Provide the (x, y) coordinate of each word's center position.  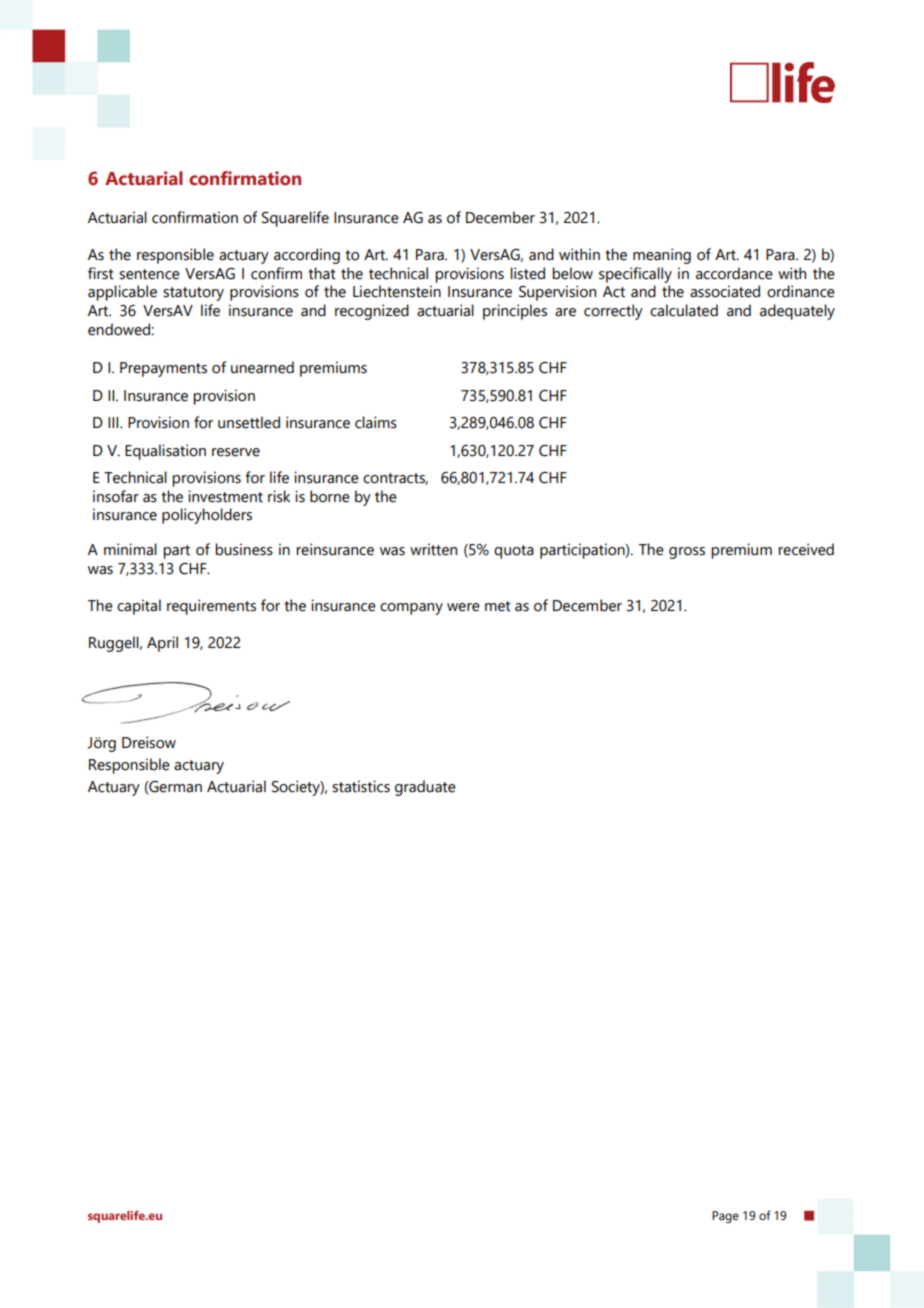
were (463, 607)
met (498, 606)
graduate (425, 788)
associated (725, 291)
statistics (361, 786)
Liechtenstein (397, 291)
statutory (193, 294)
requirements (211, 607)
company (411, 609)
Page (725, 1217)
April (162, 644)
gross (687, 553)
